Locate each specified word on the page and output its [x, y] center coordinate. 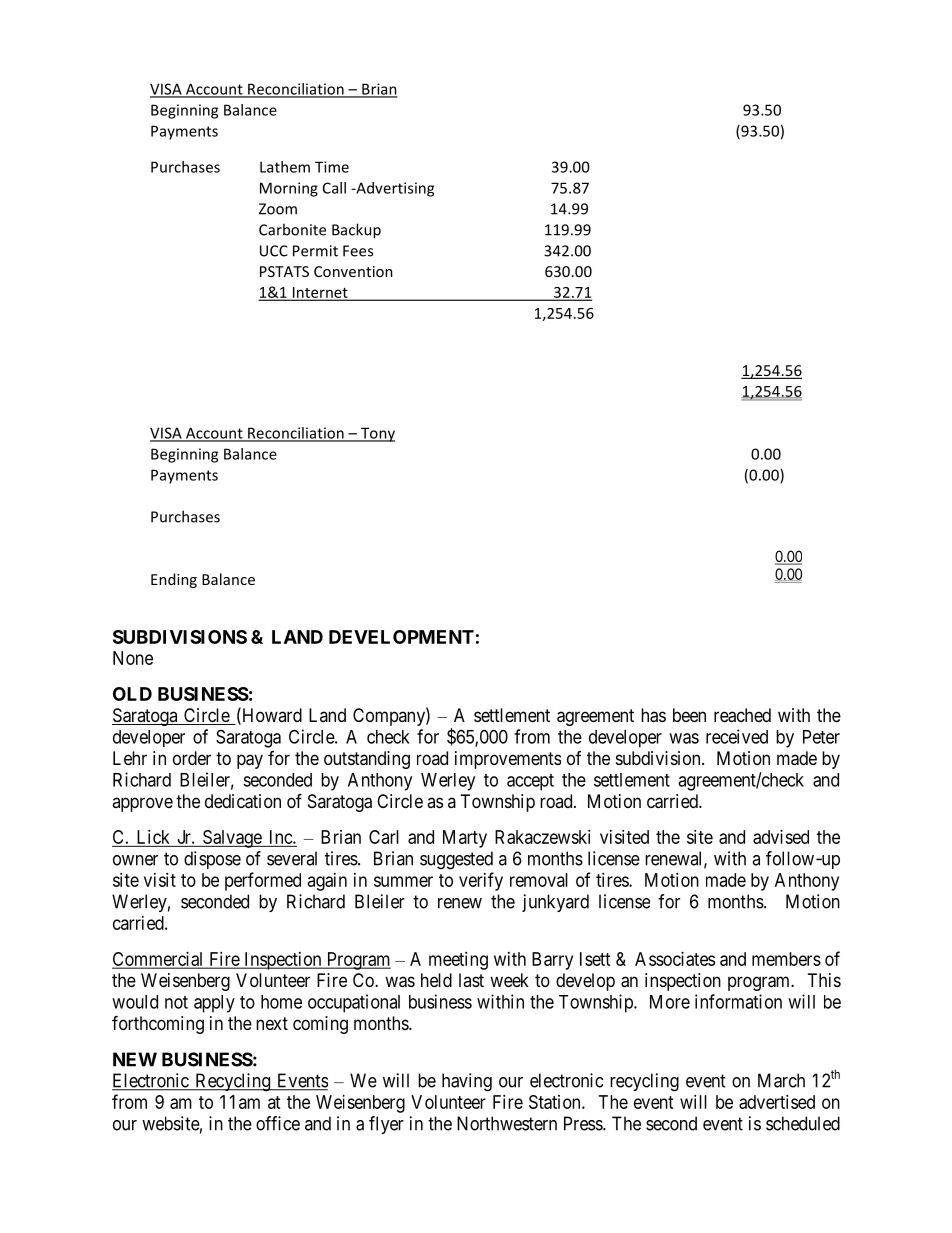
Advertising [394, 189]
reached [742, 715]
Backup [356, 231]
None [133, 658]
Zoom [278, 209]
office [278, 1123]
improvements [508, 760]
